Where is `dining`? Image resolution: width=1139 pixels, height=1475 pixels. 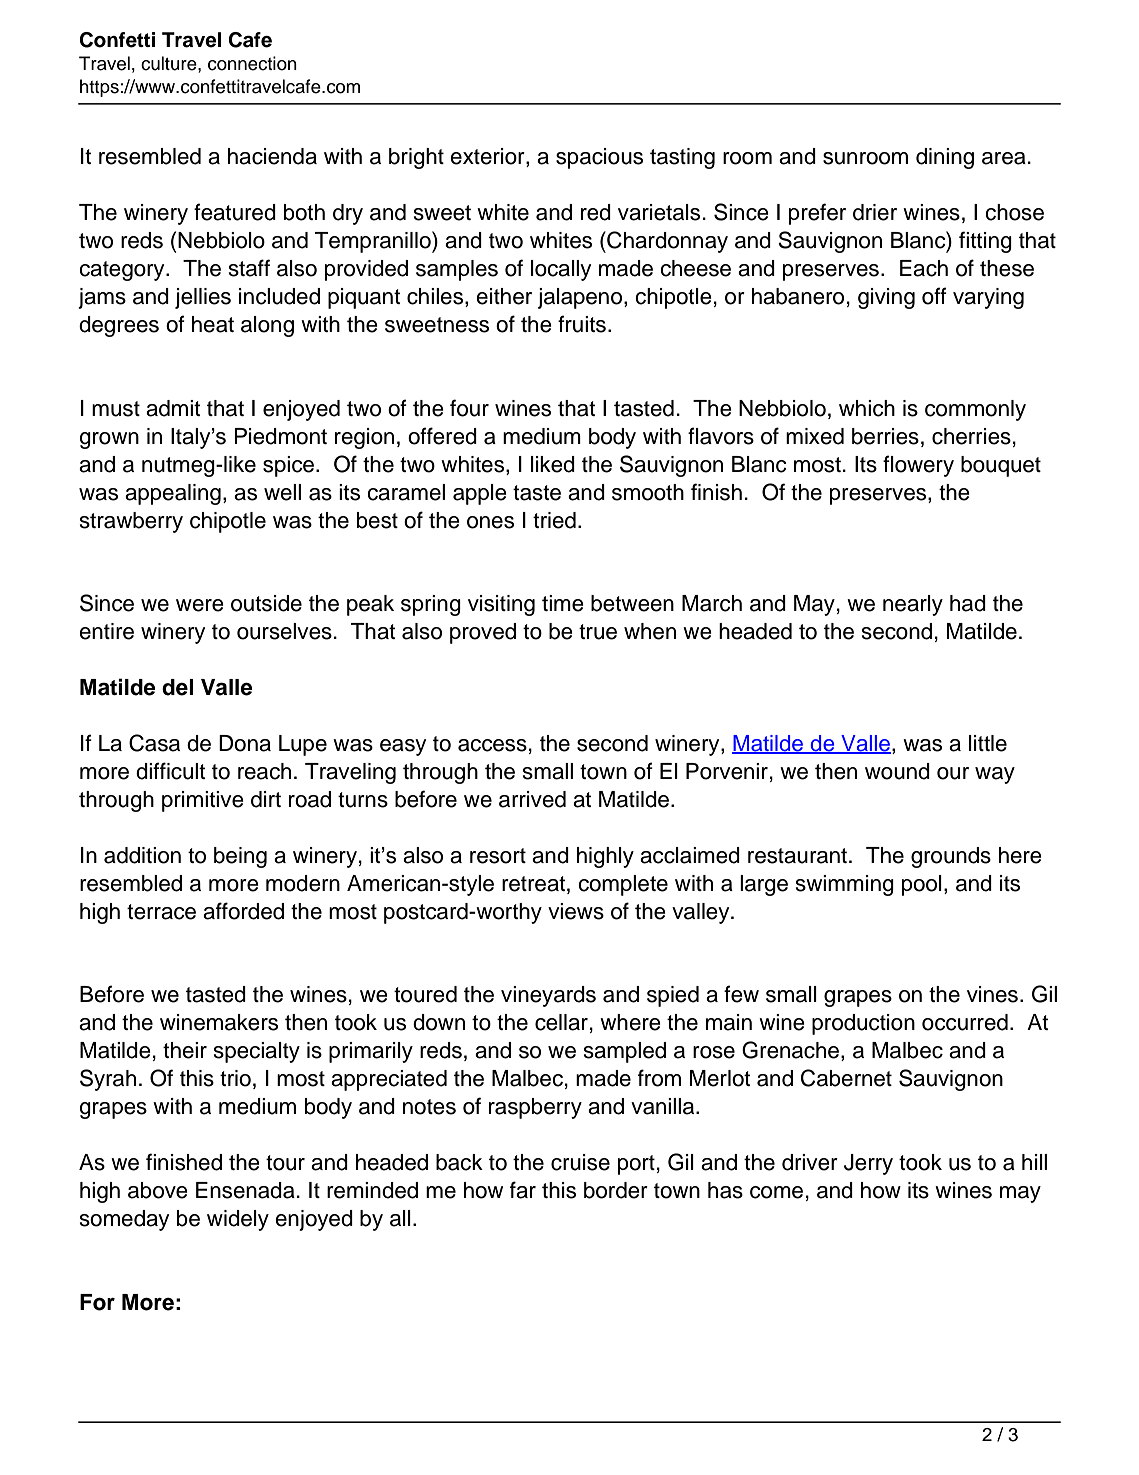
dining is located at coordinates (945, 158).
